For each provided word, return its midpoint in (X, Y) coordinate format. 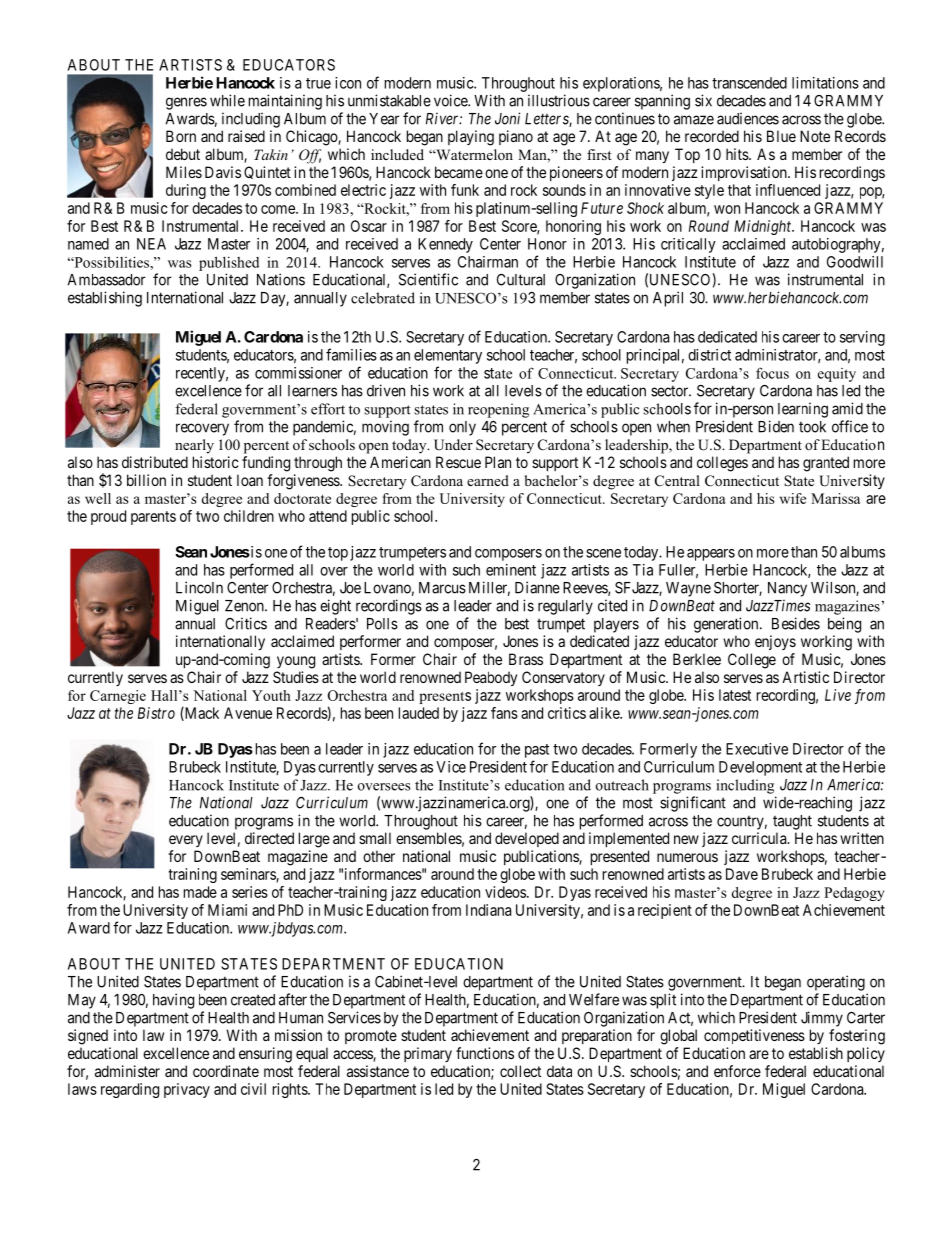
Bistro (156, 713)
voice (451, 100)
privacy (187, 1090)
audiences (748, 118)
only (462, 428)
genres (186, 103)
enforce (737, 1071)
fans (504, 713)
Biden (776, 426)
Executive (757, 749)
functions (485, 1053)
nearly (194, 446)
